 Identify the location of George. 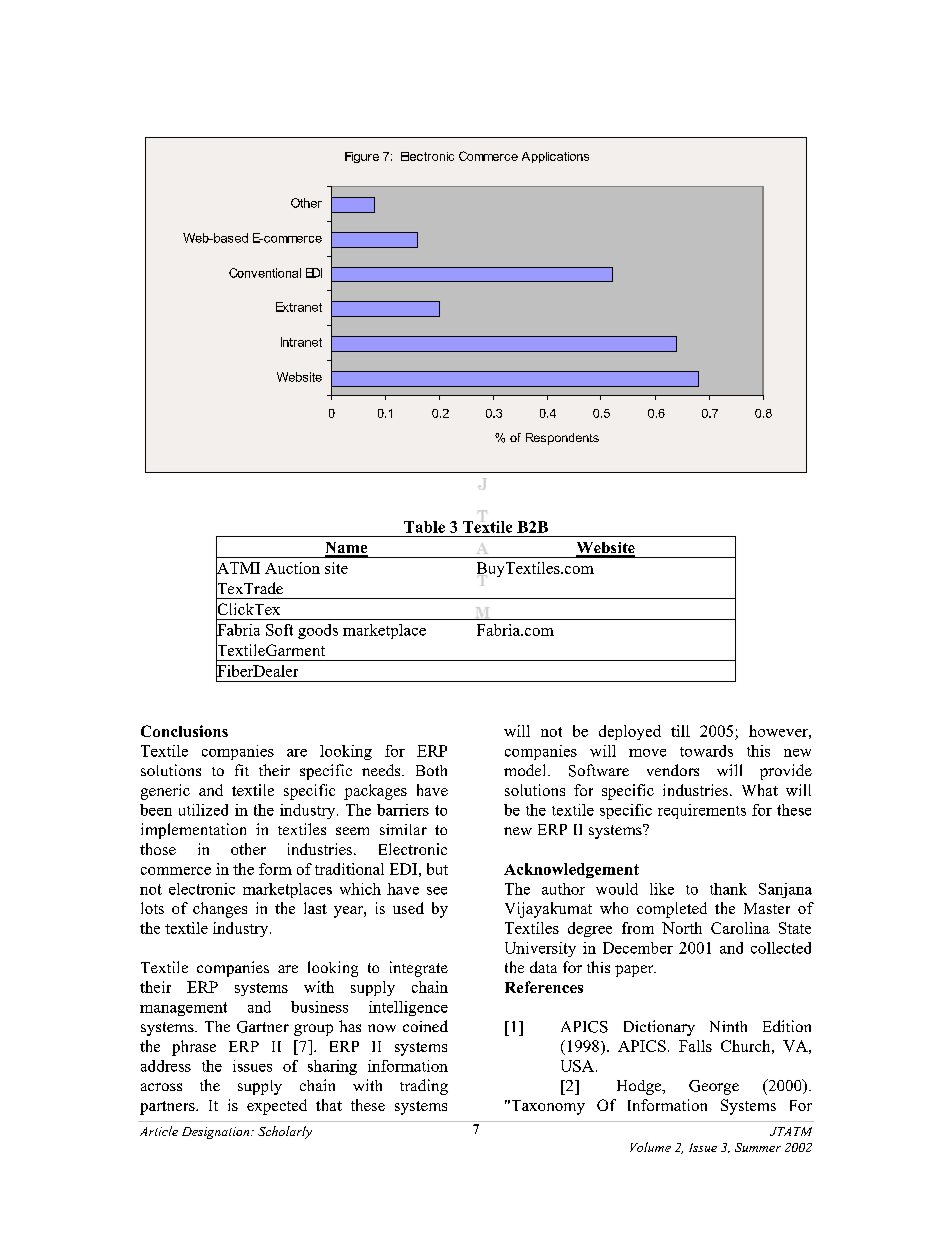
(714, 1087).
